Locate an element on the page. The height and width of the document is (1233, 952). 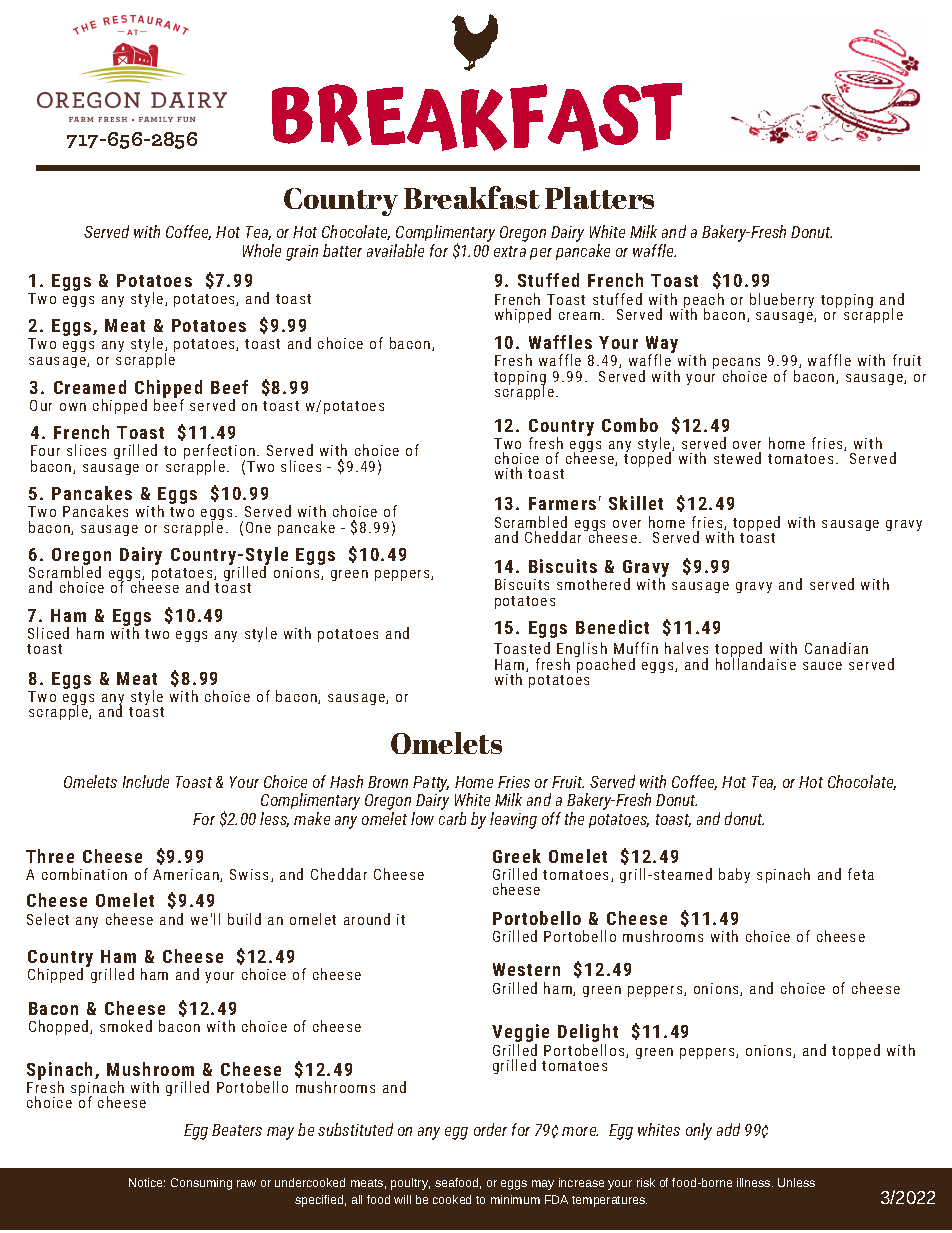
carb is located at coordinates (452, 818).
